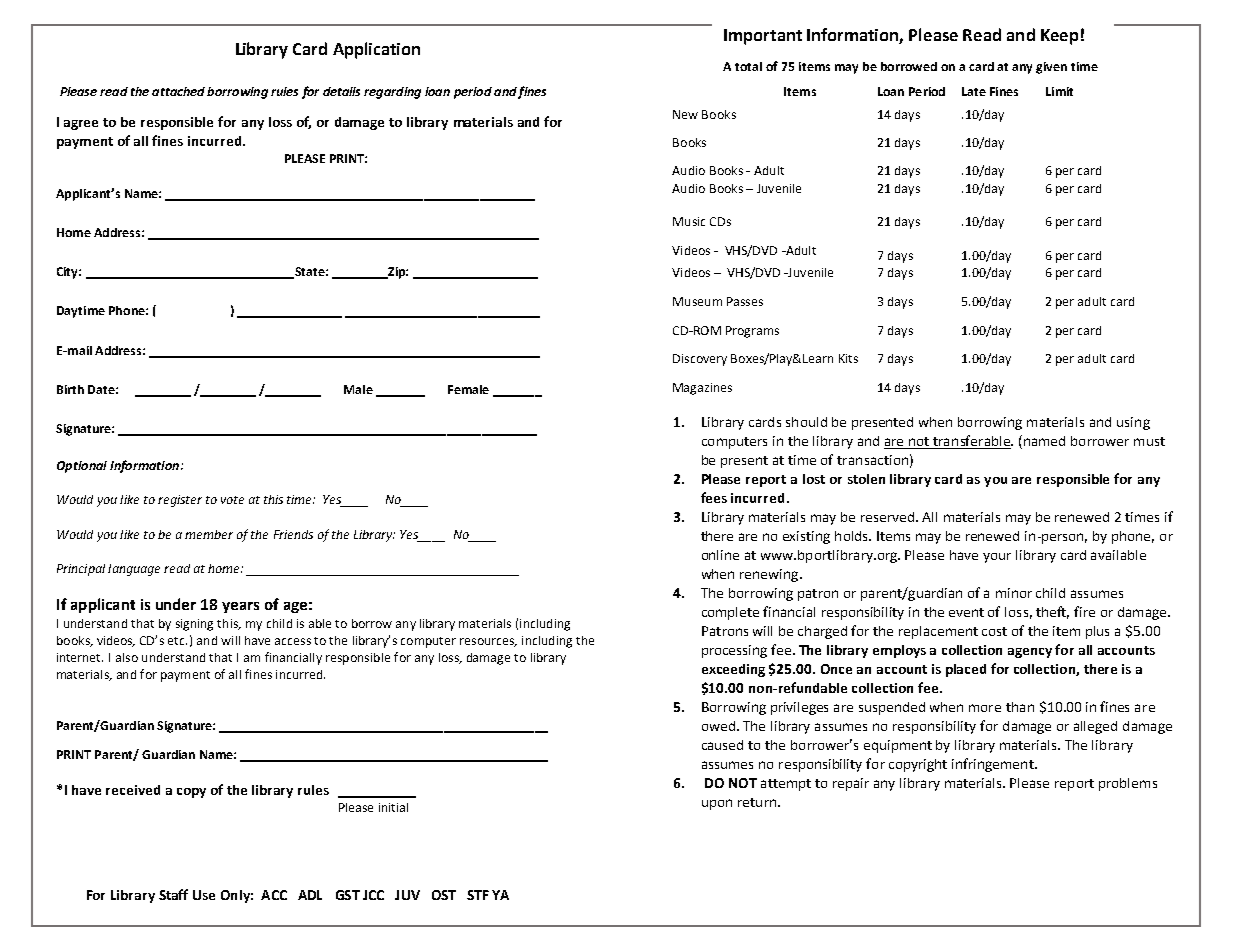 This screenshot has width=1233, height=952. Describe the element at coordinates (1014, 593) in the screenshot. I see `minor` at that location.
